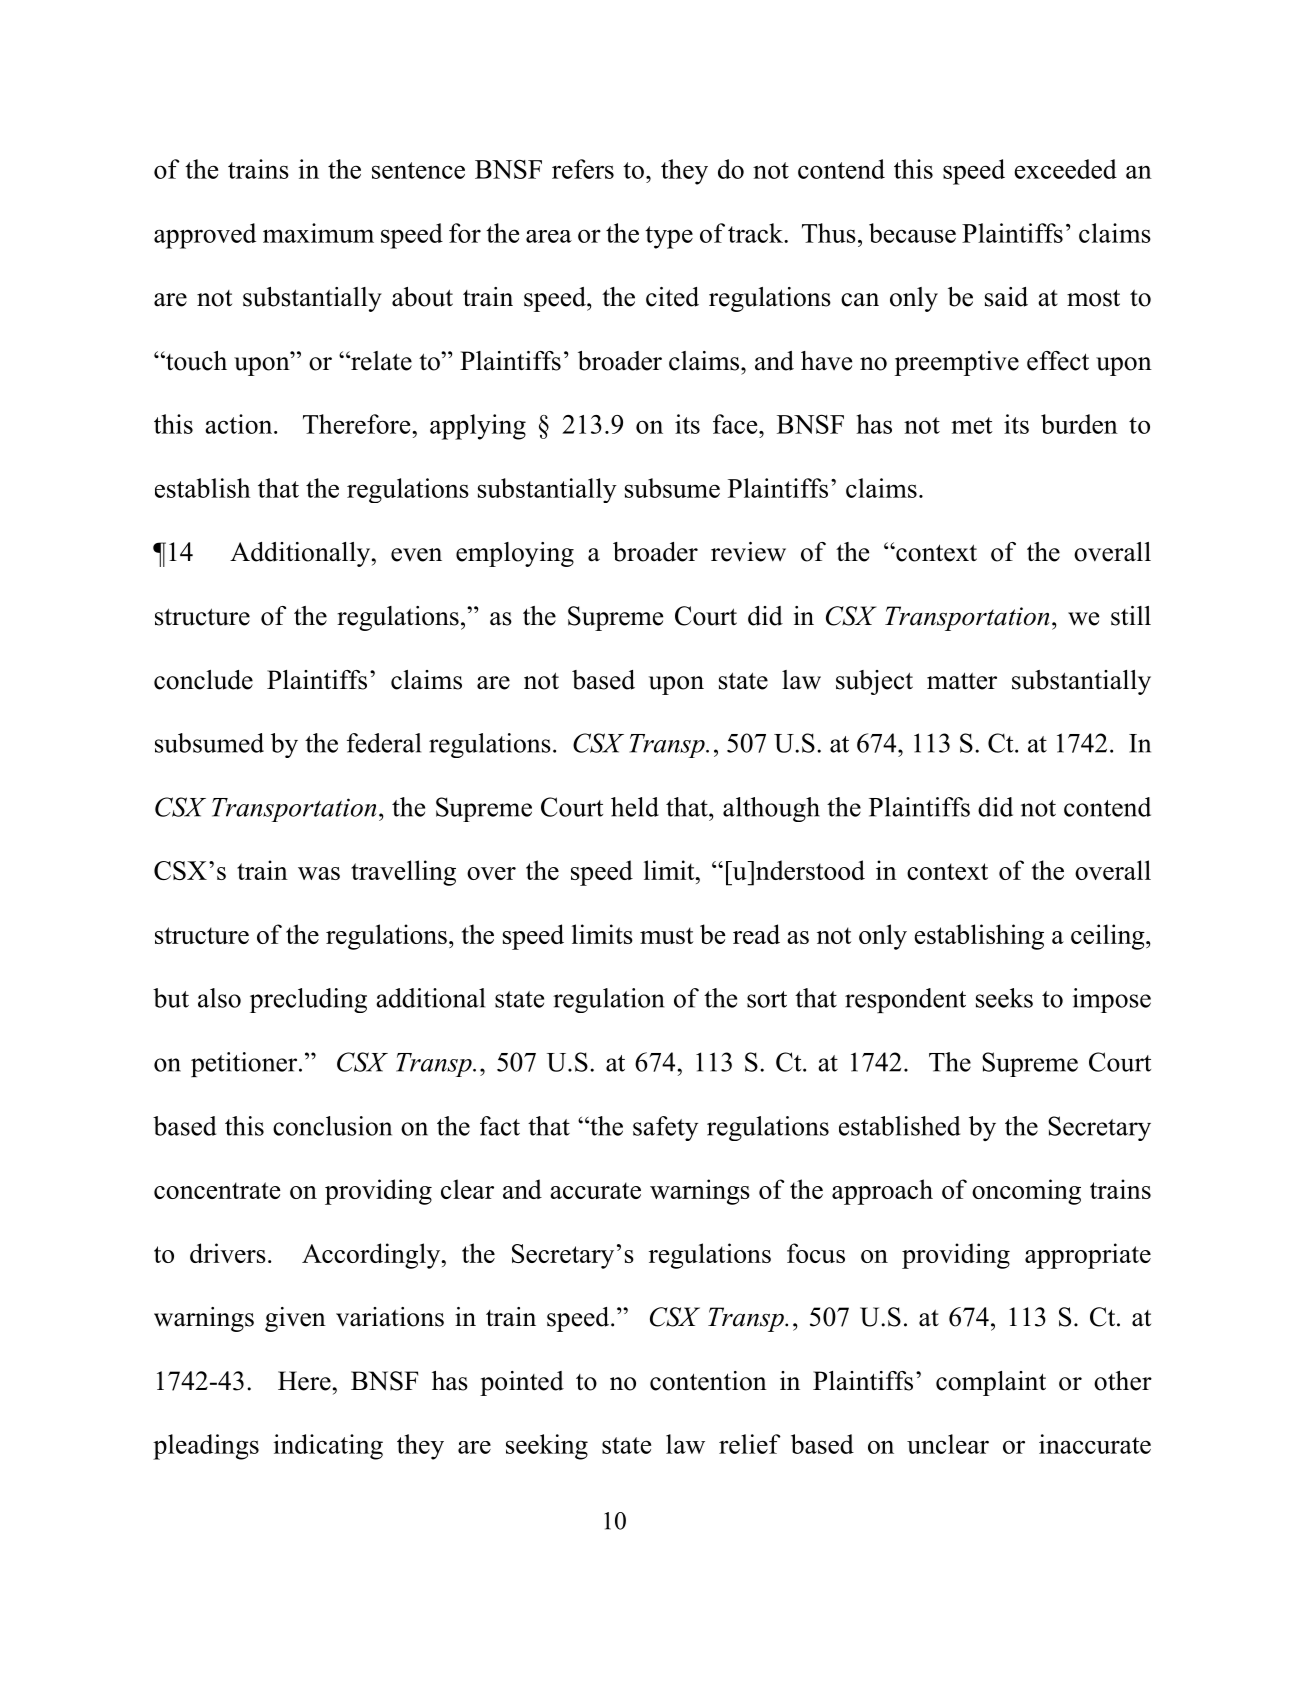 Image resolution: width=1305 pixels, height=1689 pixels. Describe the element at coordinates (319, 873) in the screenshot. I see `was` at that location.
